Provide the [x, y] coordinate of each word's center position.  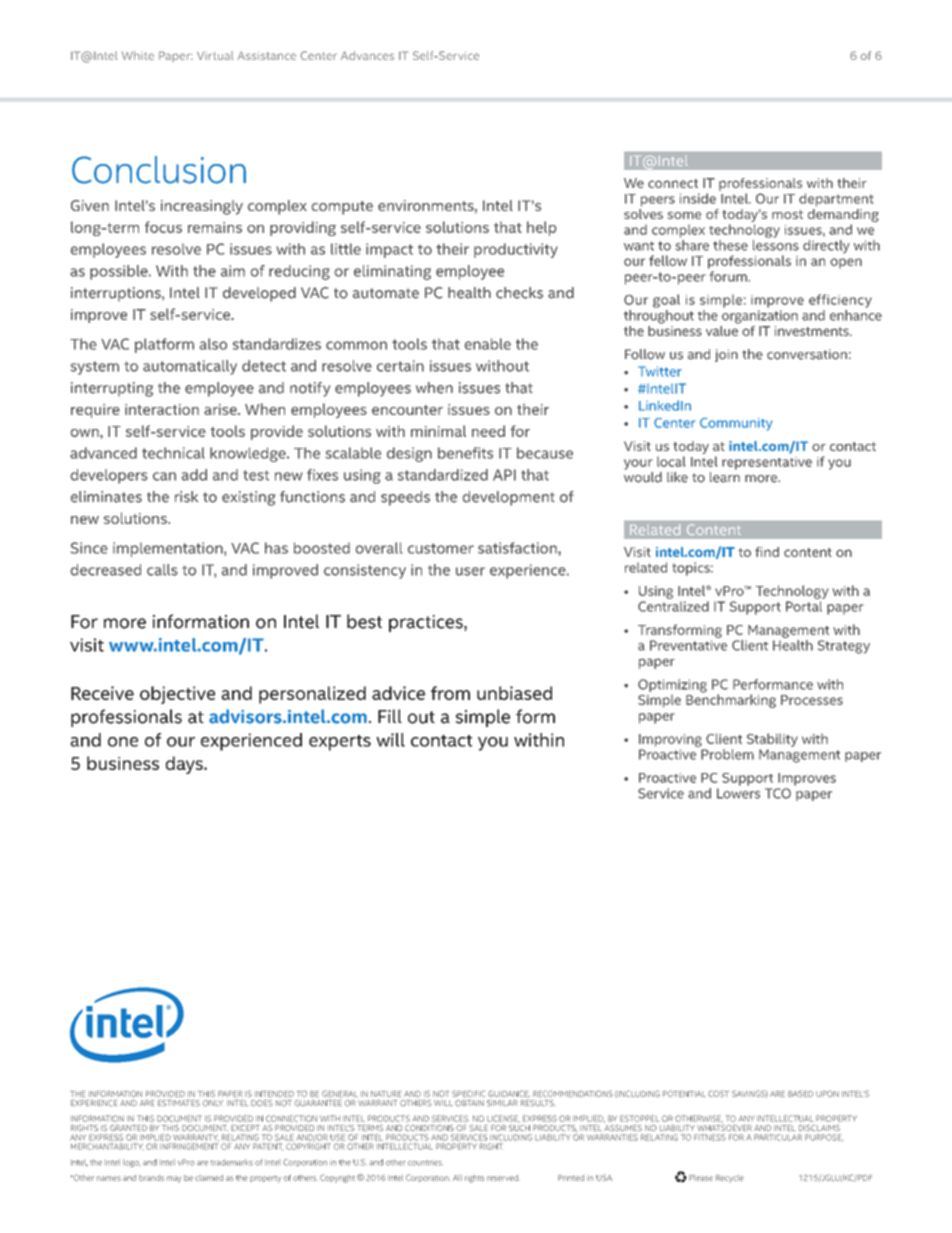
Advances [367, 55]
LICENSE [503, 1119]
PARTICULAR [778, 1137]
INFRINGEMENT [189, 1146]
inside [698, 198]
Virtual [215, 55]
